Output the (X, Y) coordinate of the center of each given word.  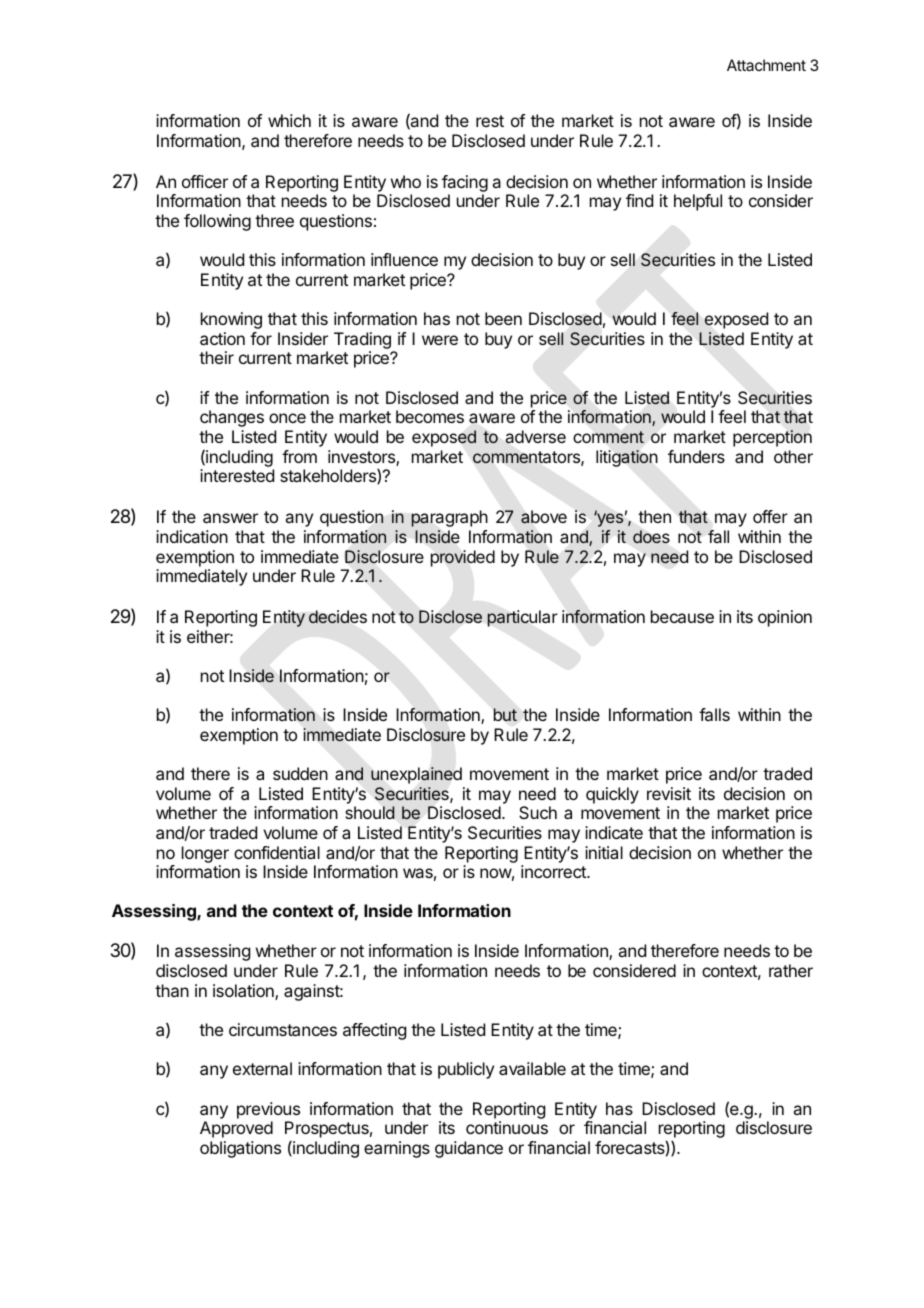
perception (772, 438)
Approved (236, 1129)
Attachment (766, 65)
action (222, 338)
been (503, 318)
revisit (669, 793)
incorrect (554, 871)
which (289, 120)
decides (338, 617)
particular (522, 618)
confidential (277, 852)
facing (465, 185)
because (682, 616)
